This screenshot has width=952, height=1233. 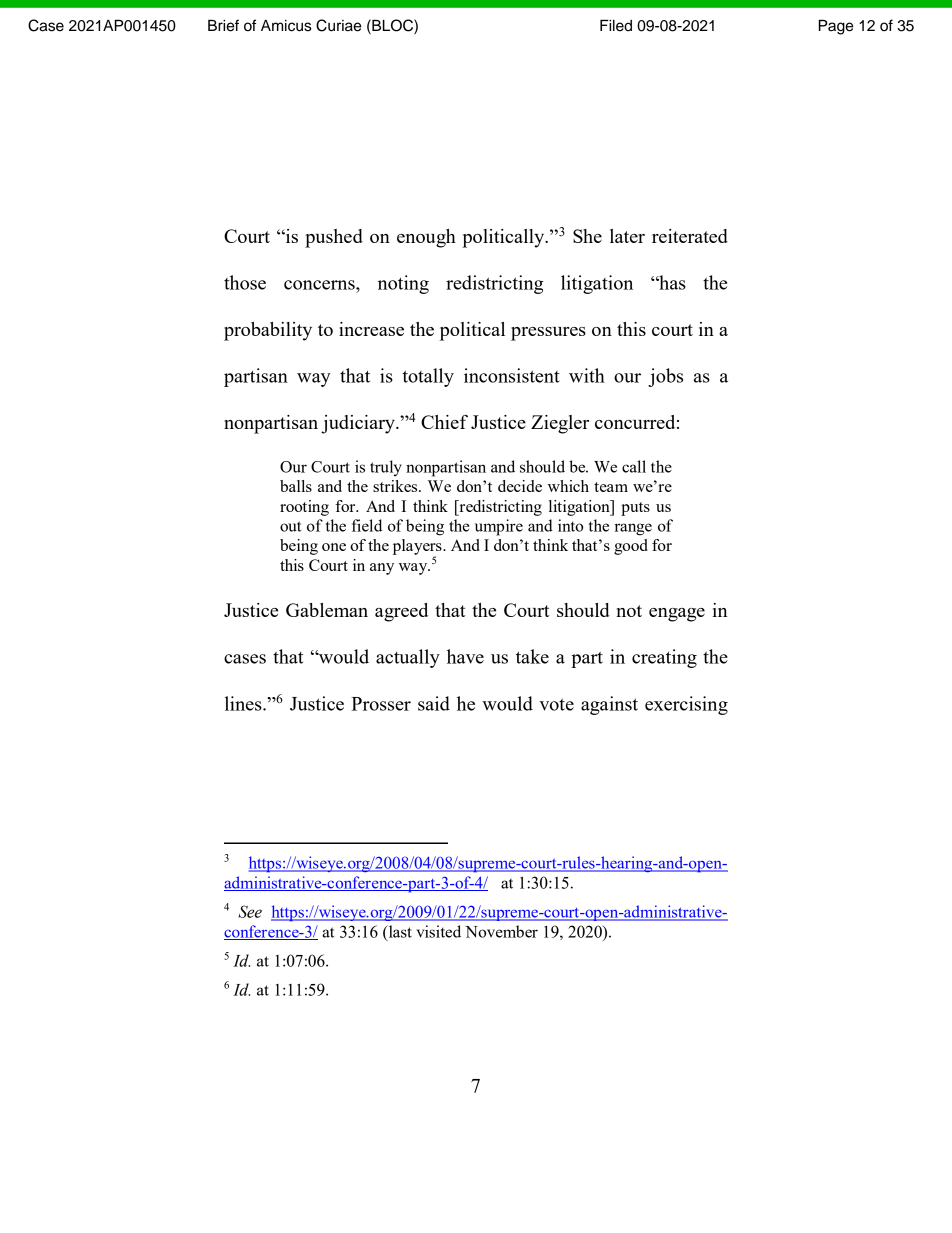 I want to click on See, so click(x=250, y=911).
